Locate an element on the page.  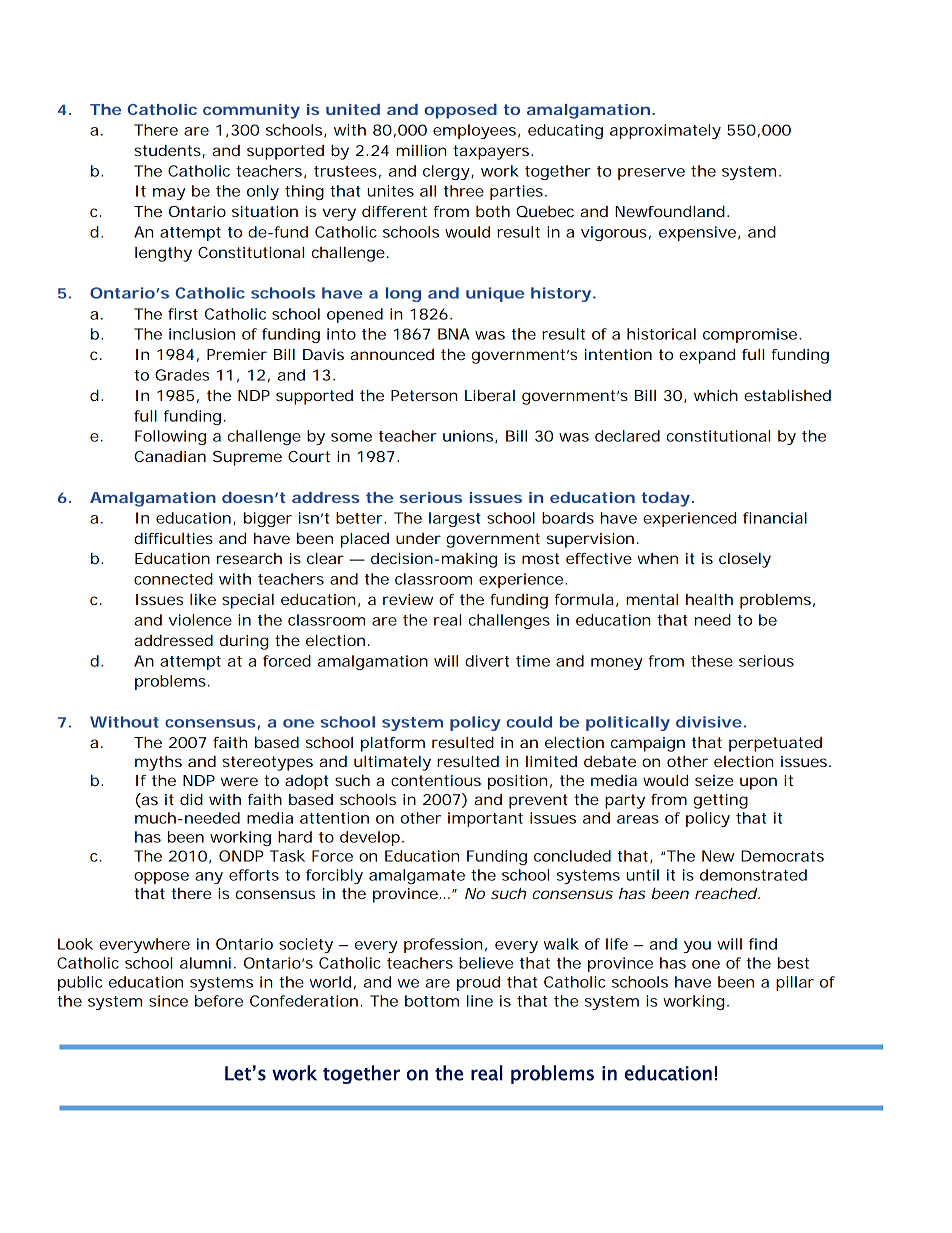
unions is located at coordinates (470, 436).
